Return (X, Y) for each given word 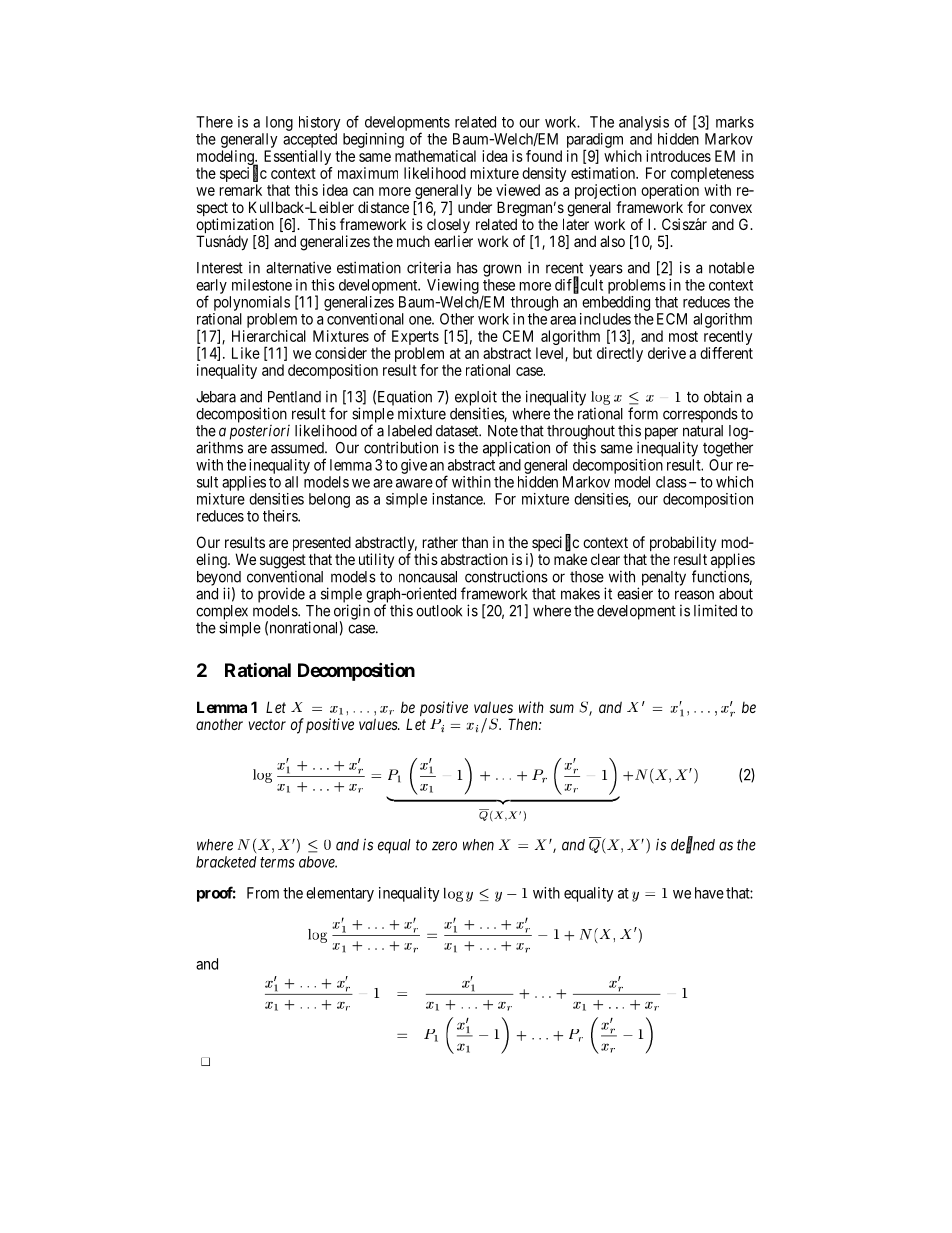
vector (267, 724)
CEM (518, 336)
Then (524, 724)
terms (277, 862)
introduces (678, 156)
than (475, 542)
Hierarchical (269, 336)
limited (715, 610)
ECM (672, 319)
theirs (281, 516)
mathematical (435, 156)
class (671, 482)
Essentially (298, 159)
